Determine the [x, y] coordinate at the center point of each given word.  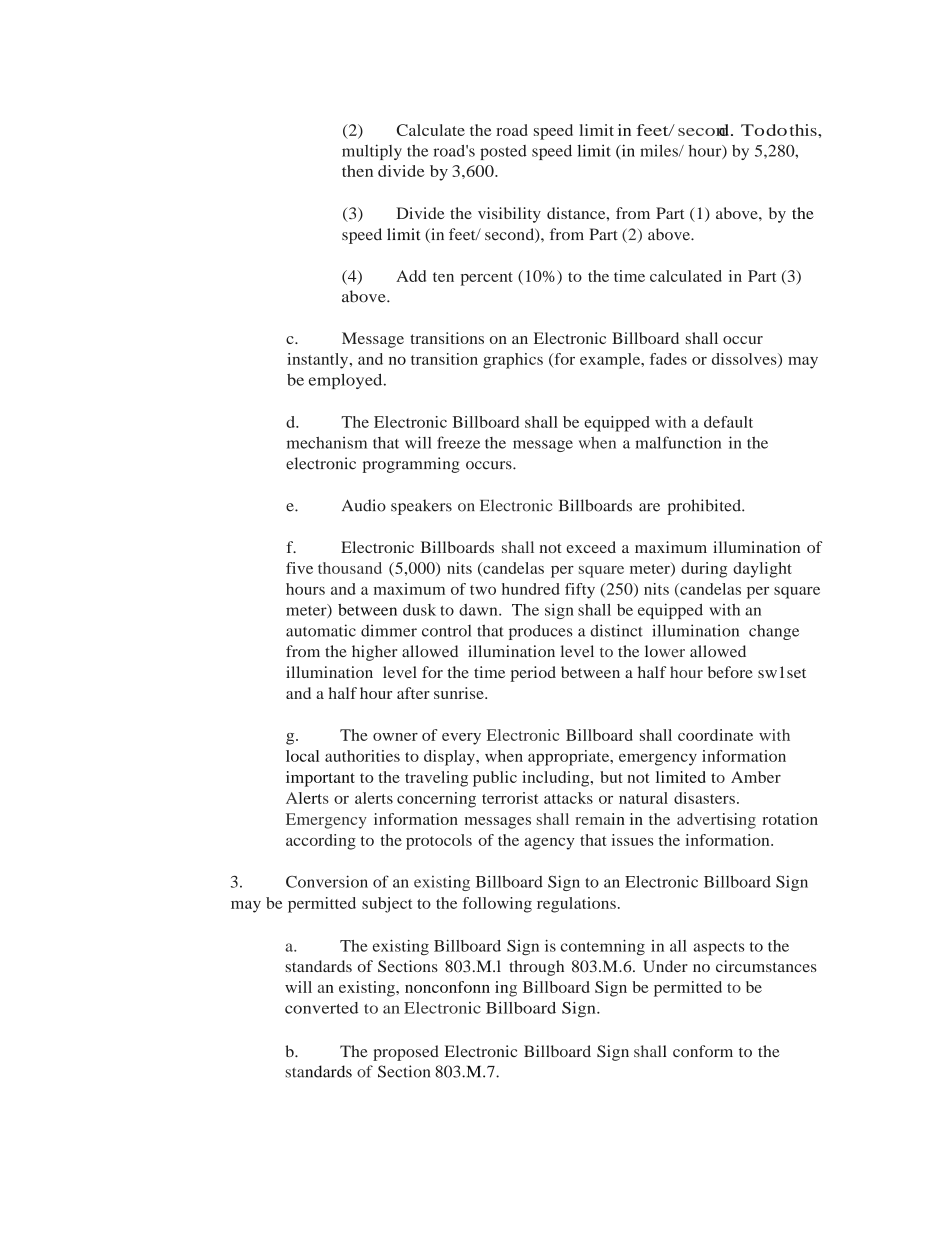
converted [321, 1008]
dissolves [745, 360]
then [357, 171]
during [704, 570]
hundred [531, 589]
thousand [350, 568]
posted [503, 152]
